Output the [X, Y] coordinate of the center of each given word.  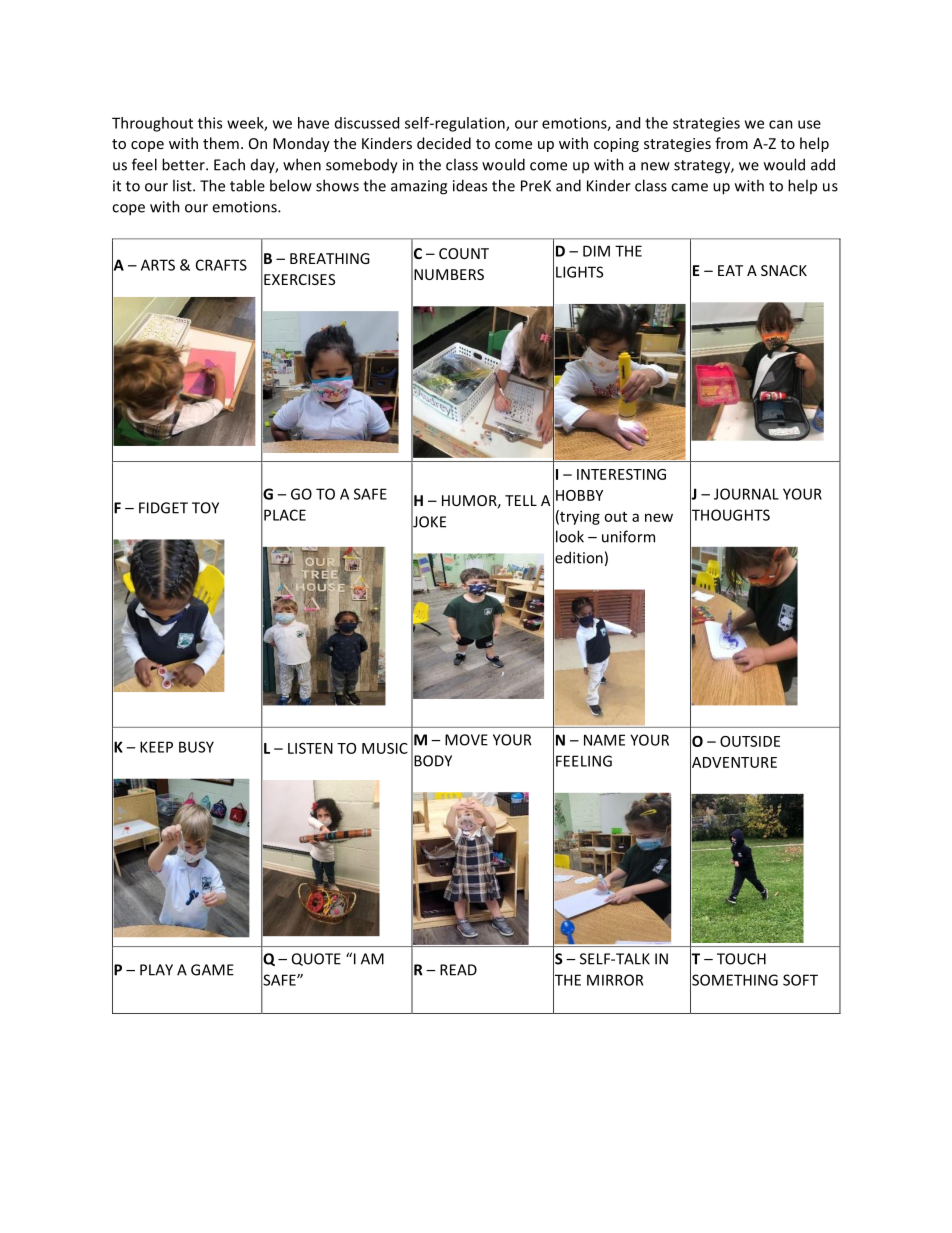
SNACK [784, 270]
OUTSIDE [750, 741]
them [221, 143]
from [731, 143]
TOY [205, 508]
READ [458, 970]
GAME [212, 970]
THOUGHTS [730, 515]
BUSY [196, 747]
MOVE [466, 740]
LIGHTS [579, 272]
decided [444, 143]
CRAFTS [221, 265]
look [570, 536]
